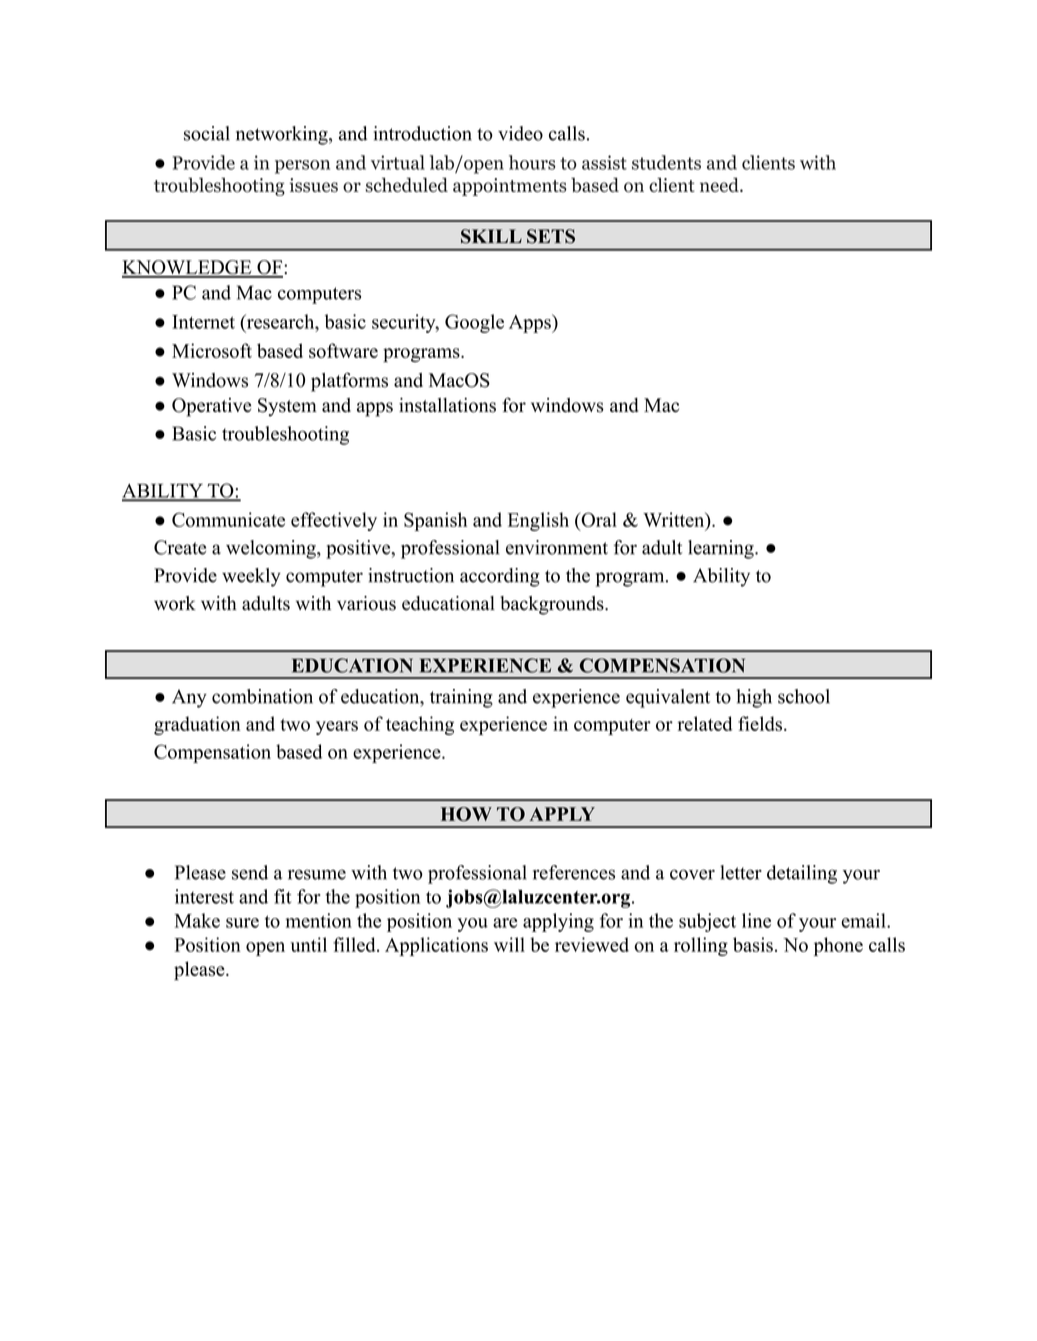  I want to click on will, so click(509, 944).
